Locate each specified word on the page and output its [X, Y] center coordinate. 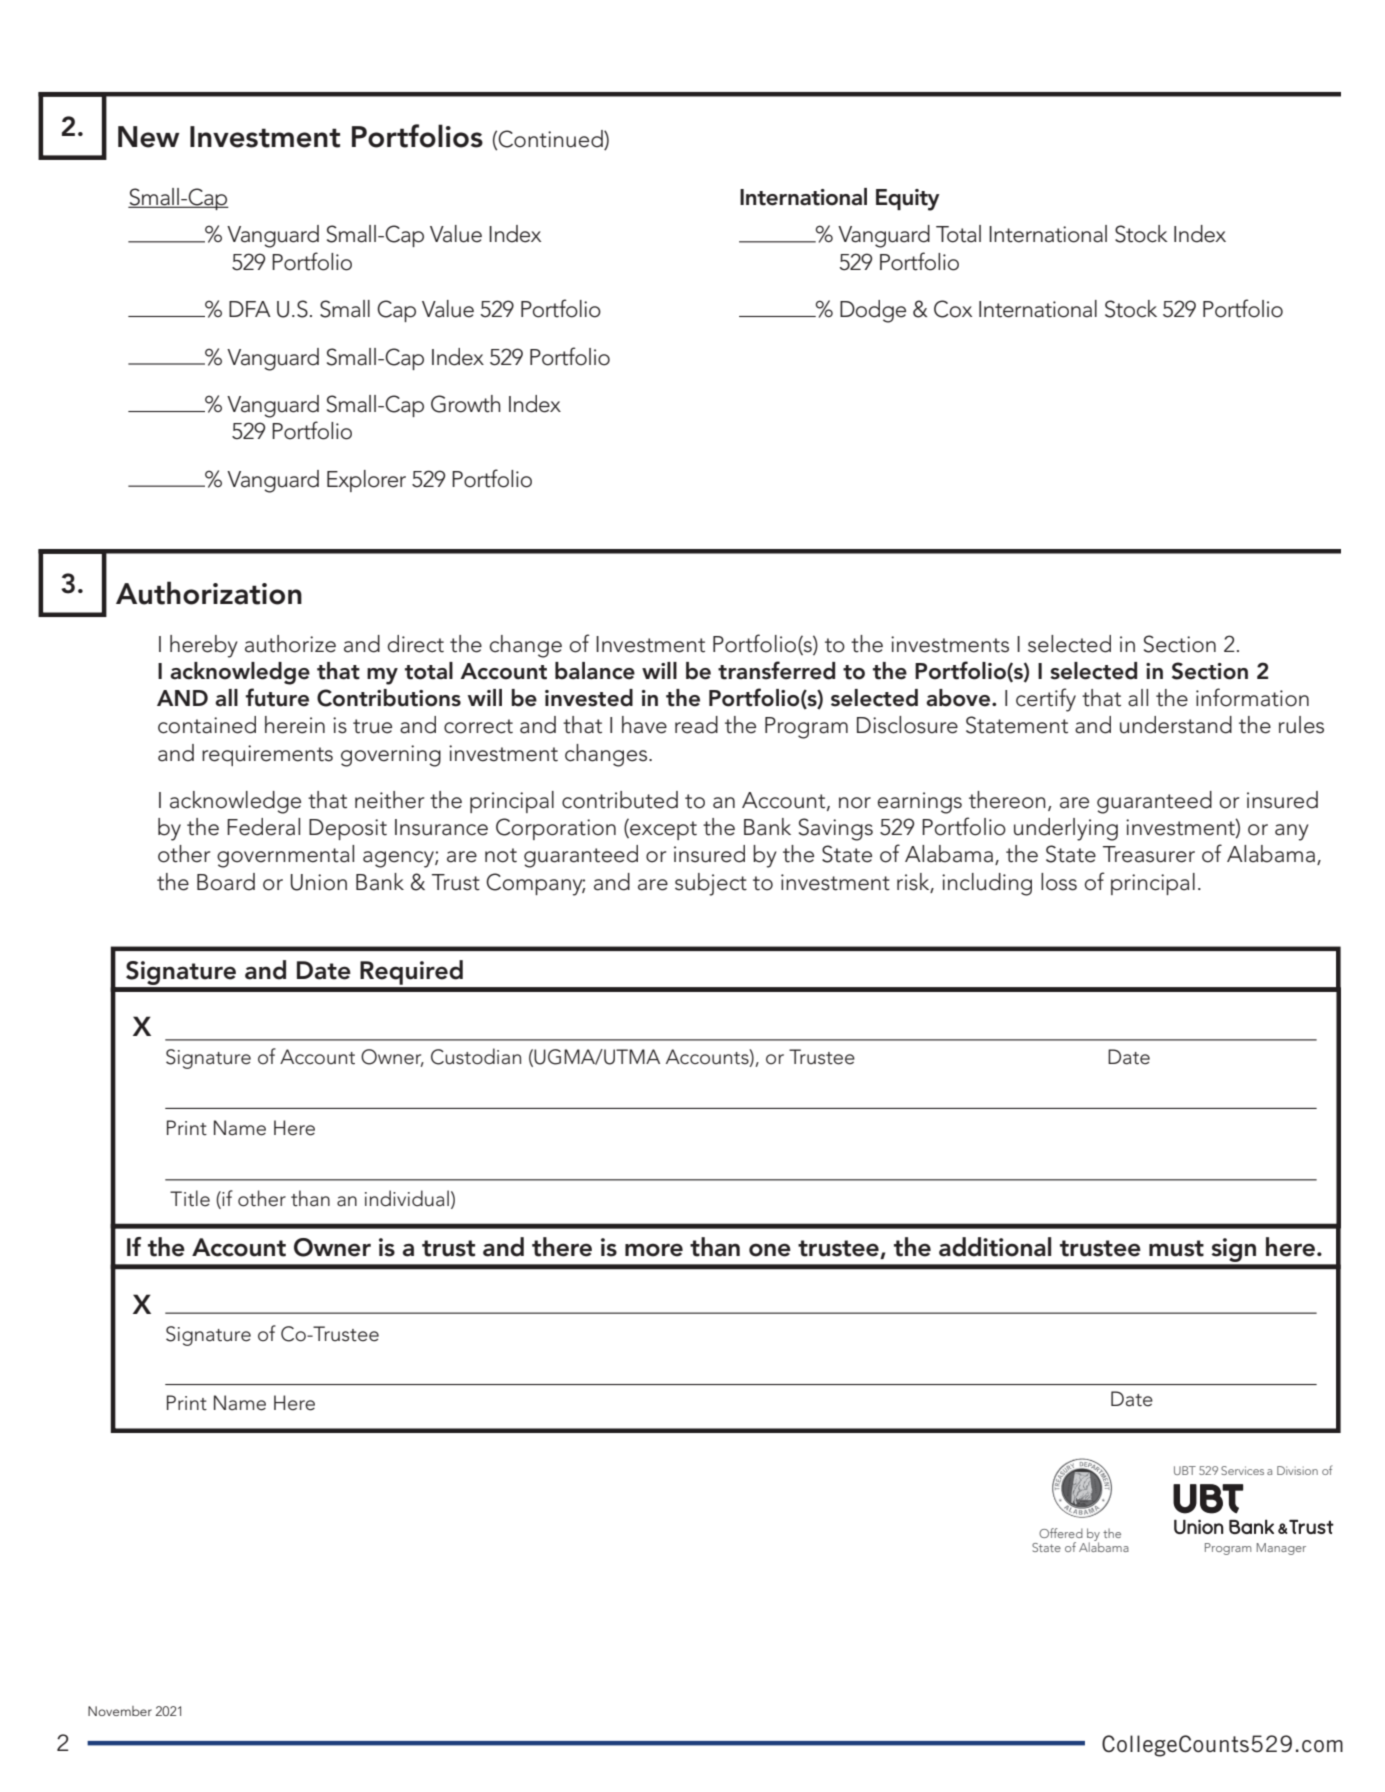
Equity [908, 200]
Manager [1281, 1549]
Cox [953, 309]
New [149, 137]
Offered [1061, 1533]
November [120, 1711]
